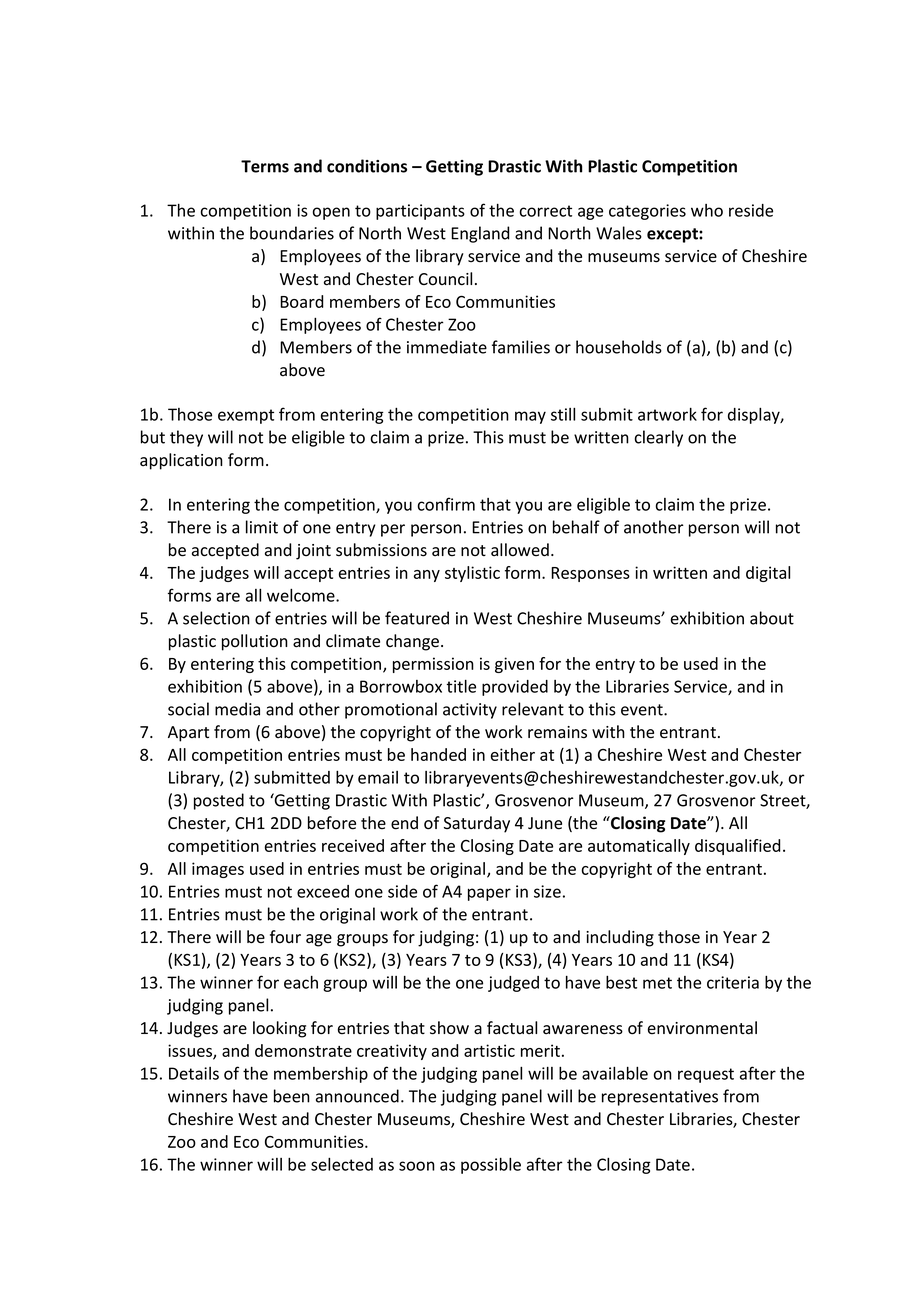 The width and height of the screenshot is (924, 1308). I want to click on who, so click(707, 210).
